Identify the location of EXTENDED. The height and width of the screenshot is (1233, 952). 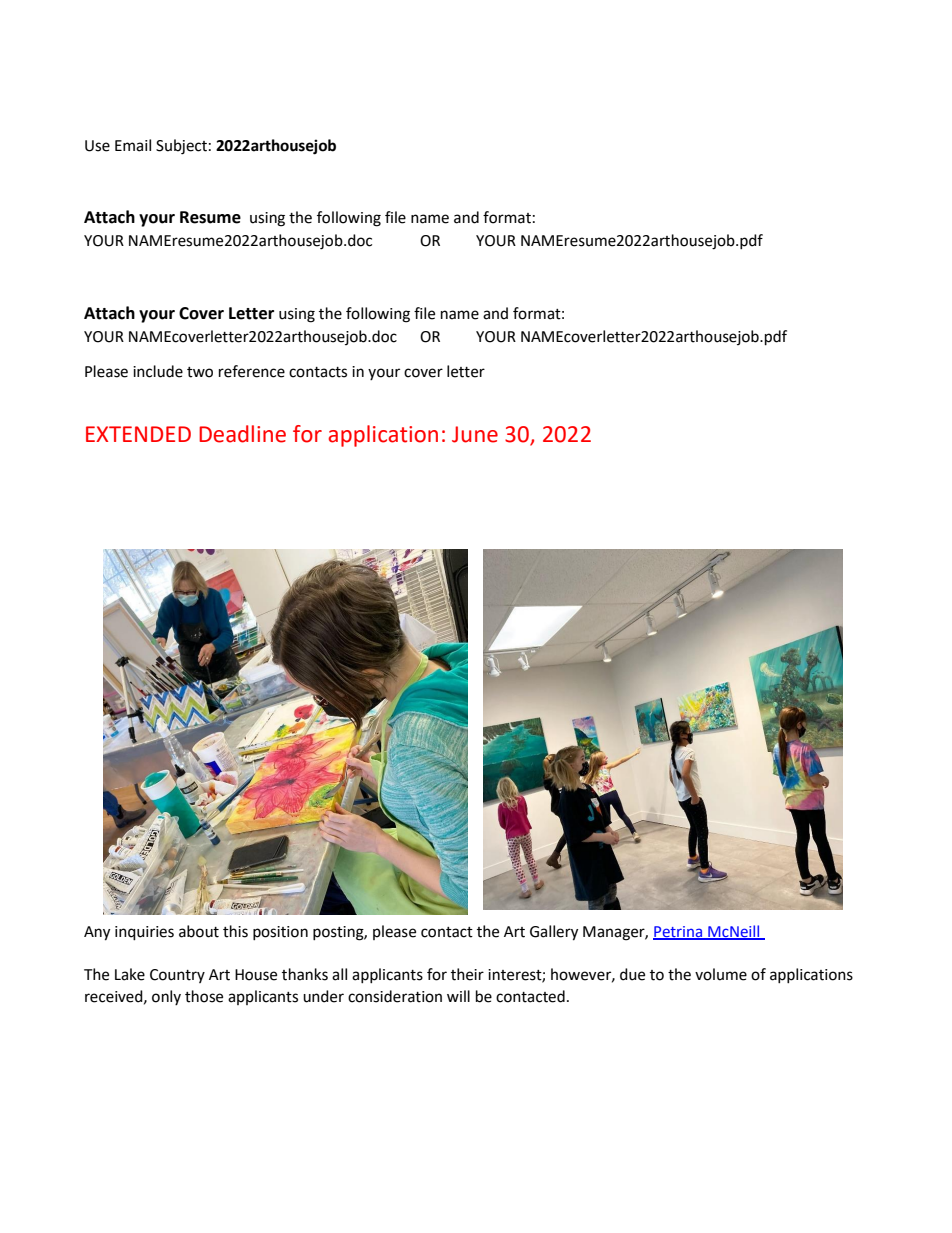
(138, 434).
